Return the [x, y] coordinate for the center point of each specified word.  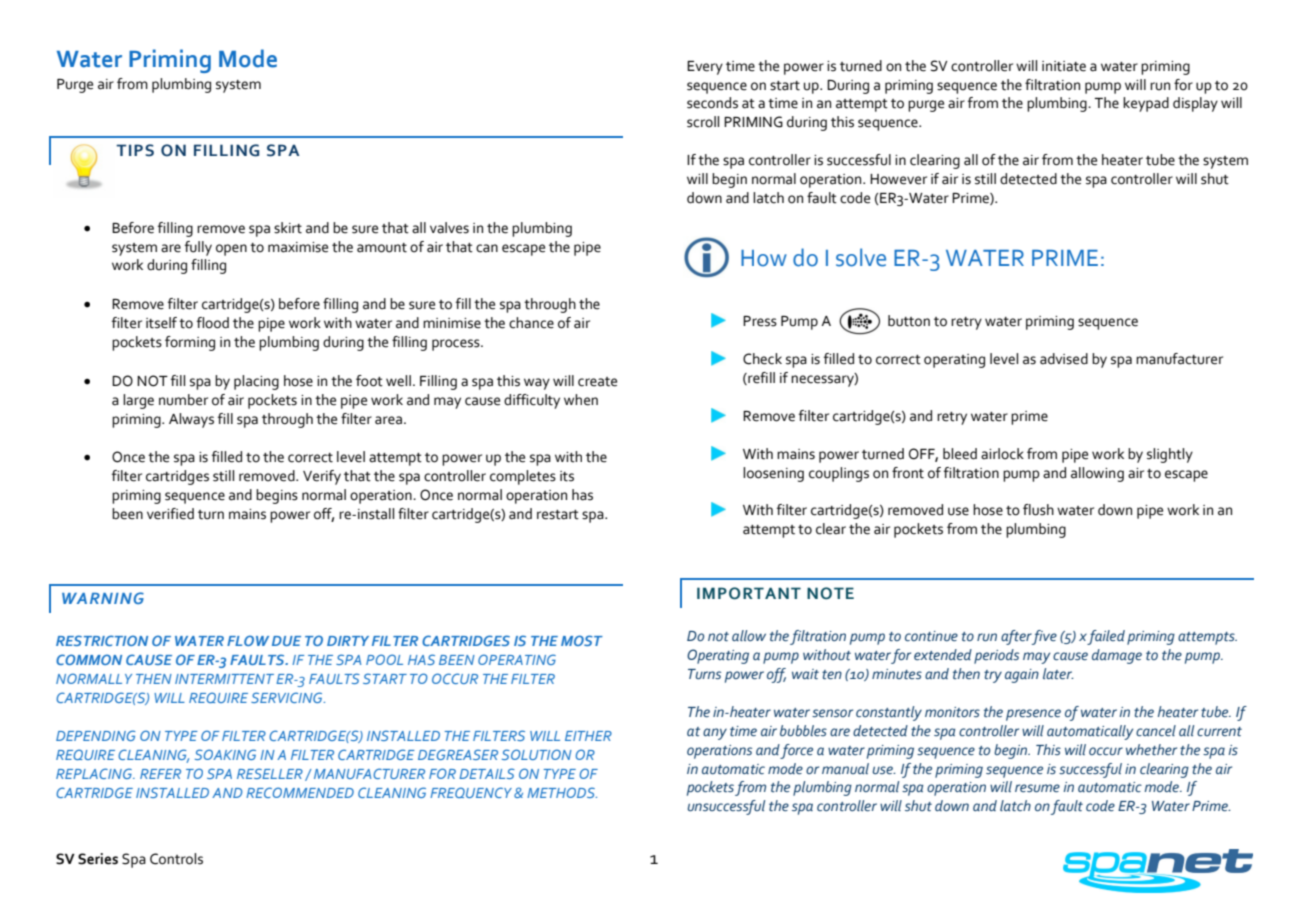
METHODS [562, 792]
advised [1064, 359]
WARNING [103, 598]
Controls [176, 859]
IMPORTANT [749, 593]
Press [760, 321]
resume [1037, 788]
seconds [712, 103]
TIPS [135, 150]
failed [1106, 637]
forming [190, 343]
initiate [1064, 66]
